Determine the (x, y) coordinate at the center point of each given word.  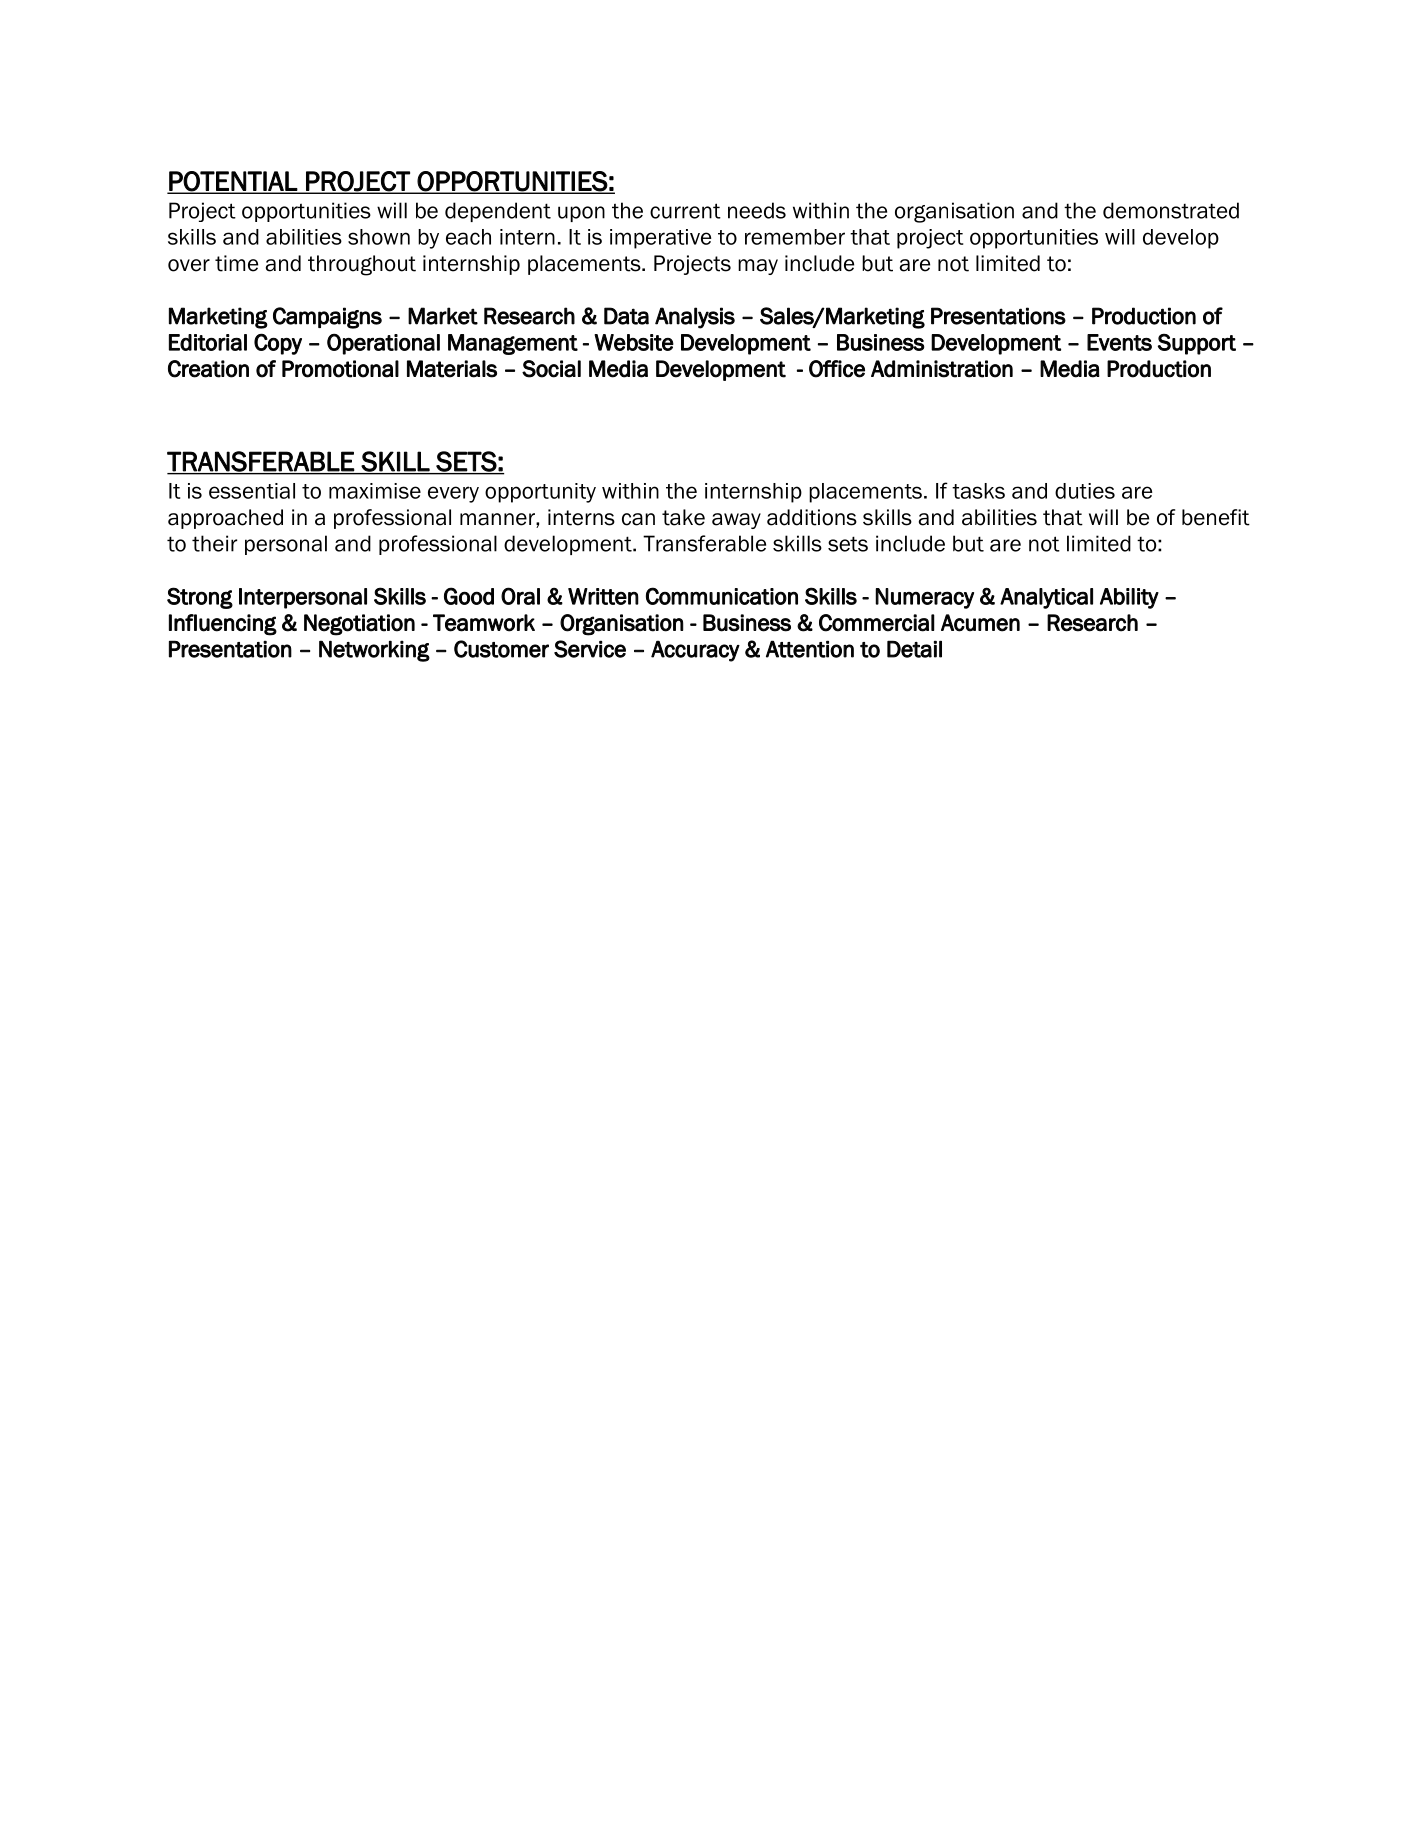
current (685, 211)
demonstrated (1171, 210)
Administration (942, 369)
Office (837, 369)
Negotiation (359, 625)
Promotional (340, 369)
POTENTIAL (233, 182)
